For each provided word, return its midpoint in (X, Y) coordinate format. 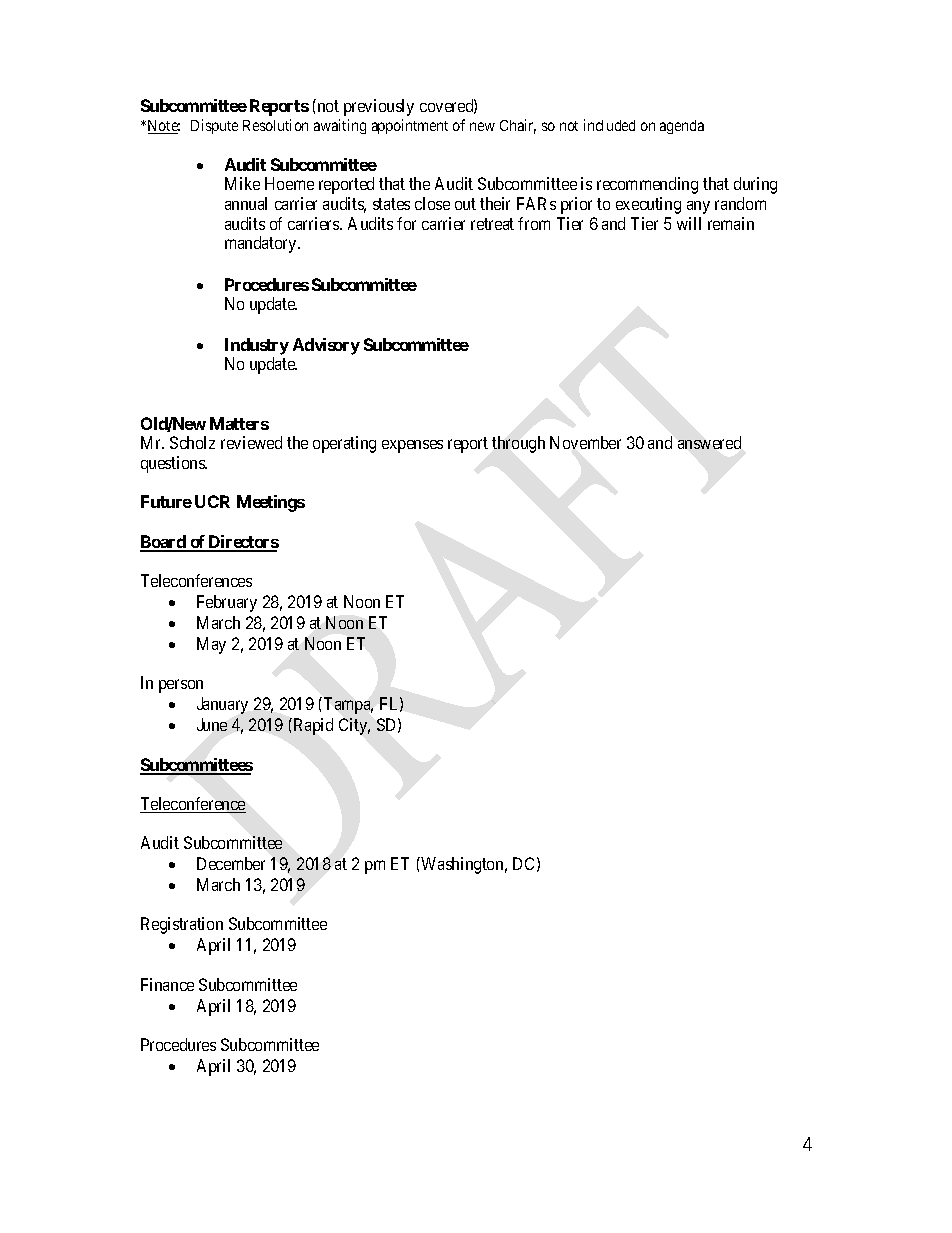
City (354, 726)
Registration (182, 925)
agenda (682, 127)
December (231, 863)
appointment (410, 126)
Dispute (214, 126)
